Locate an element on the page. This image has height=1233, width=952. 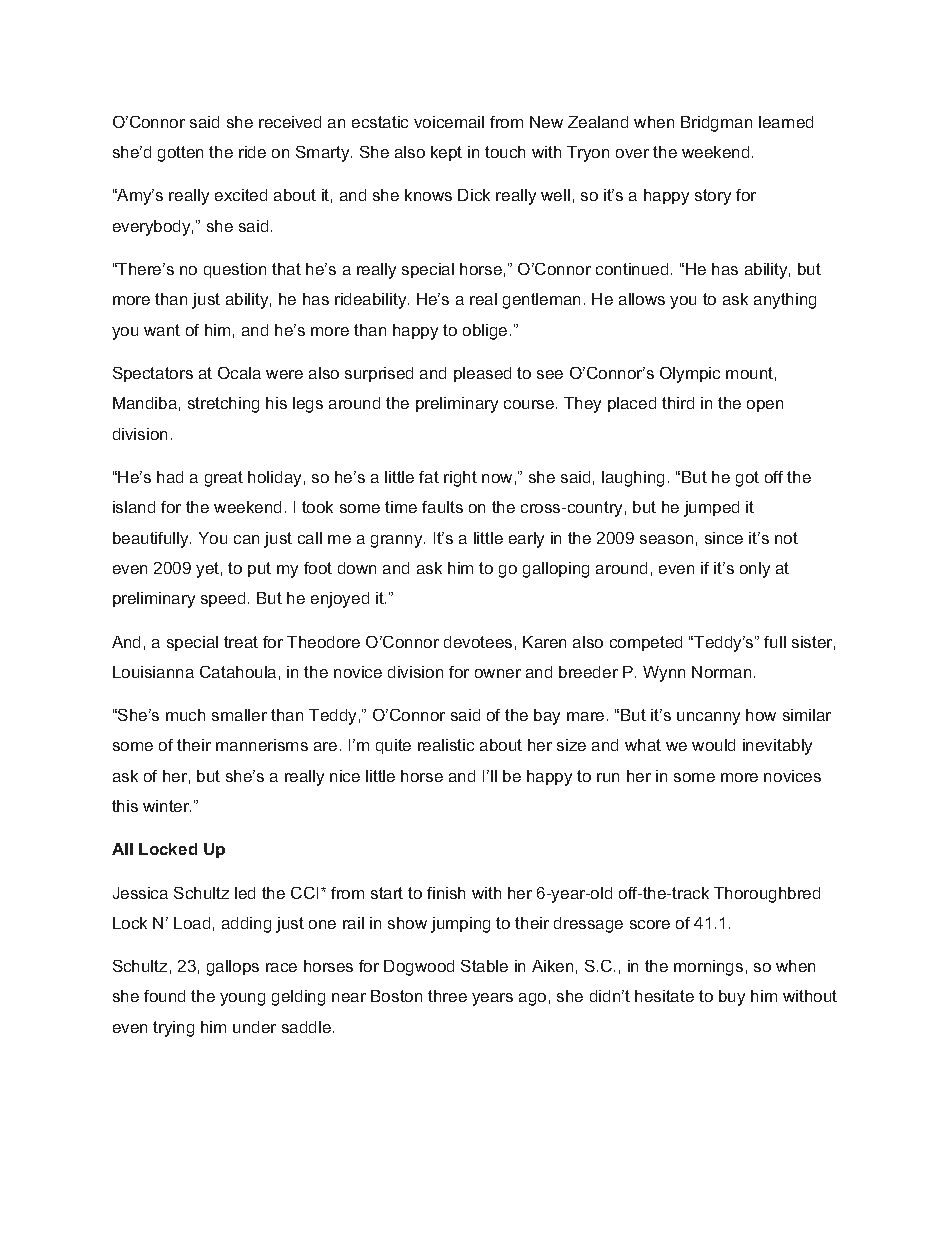
three is located at coordinates (447, 996).
